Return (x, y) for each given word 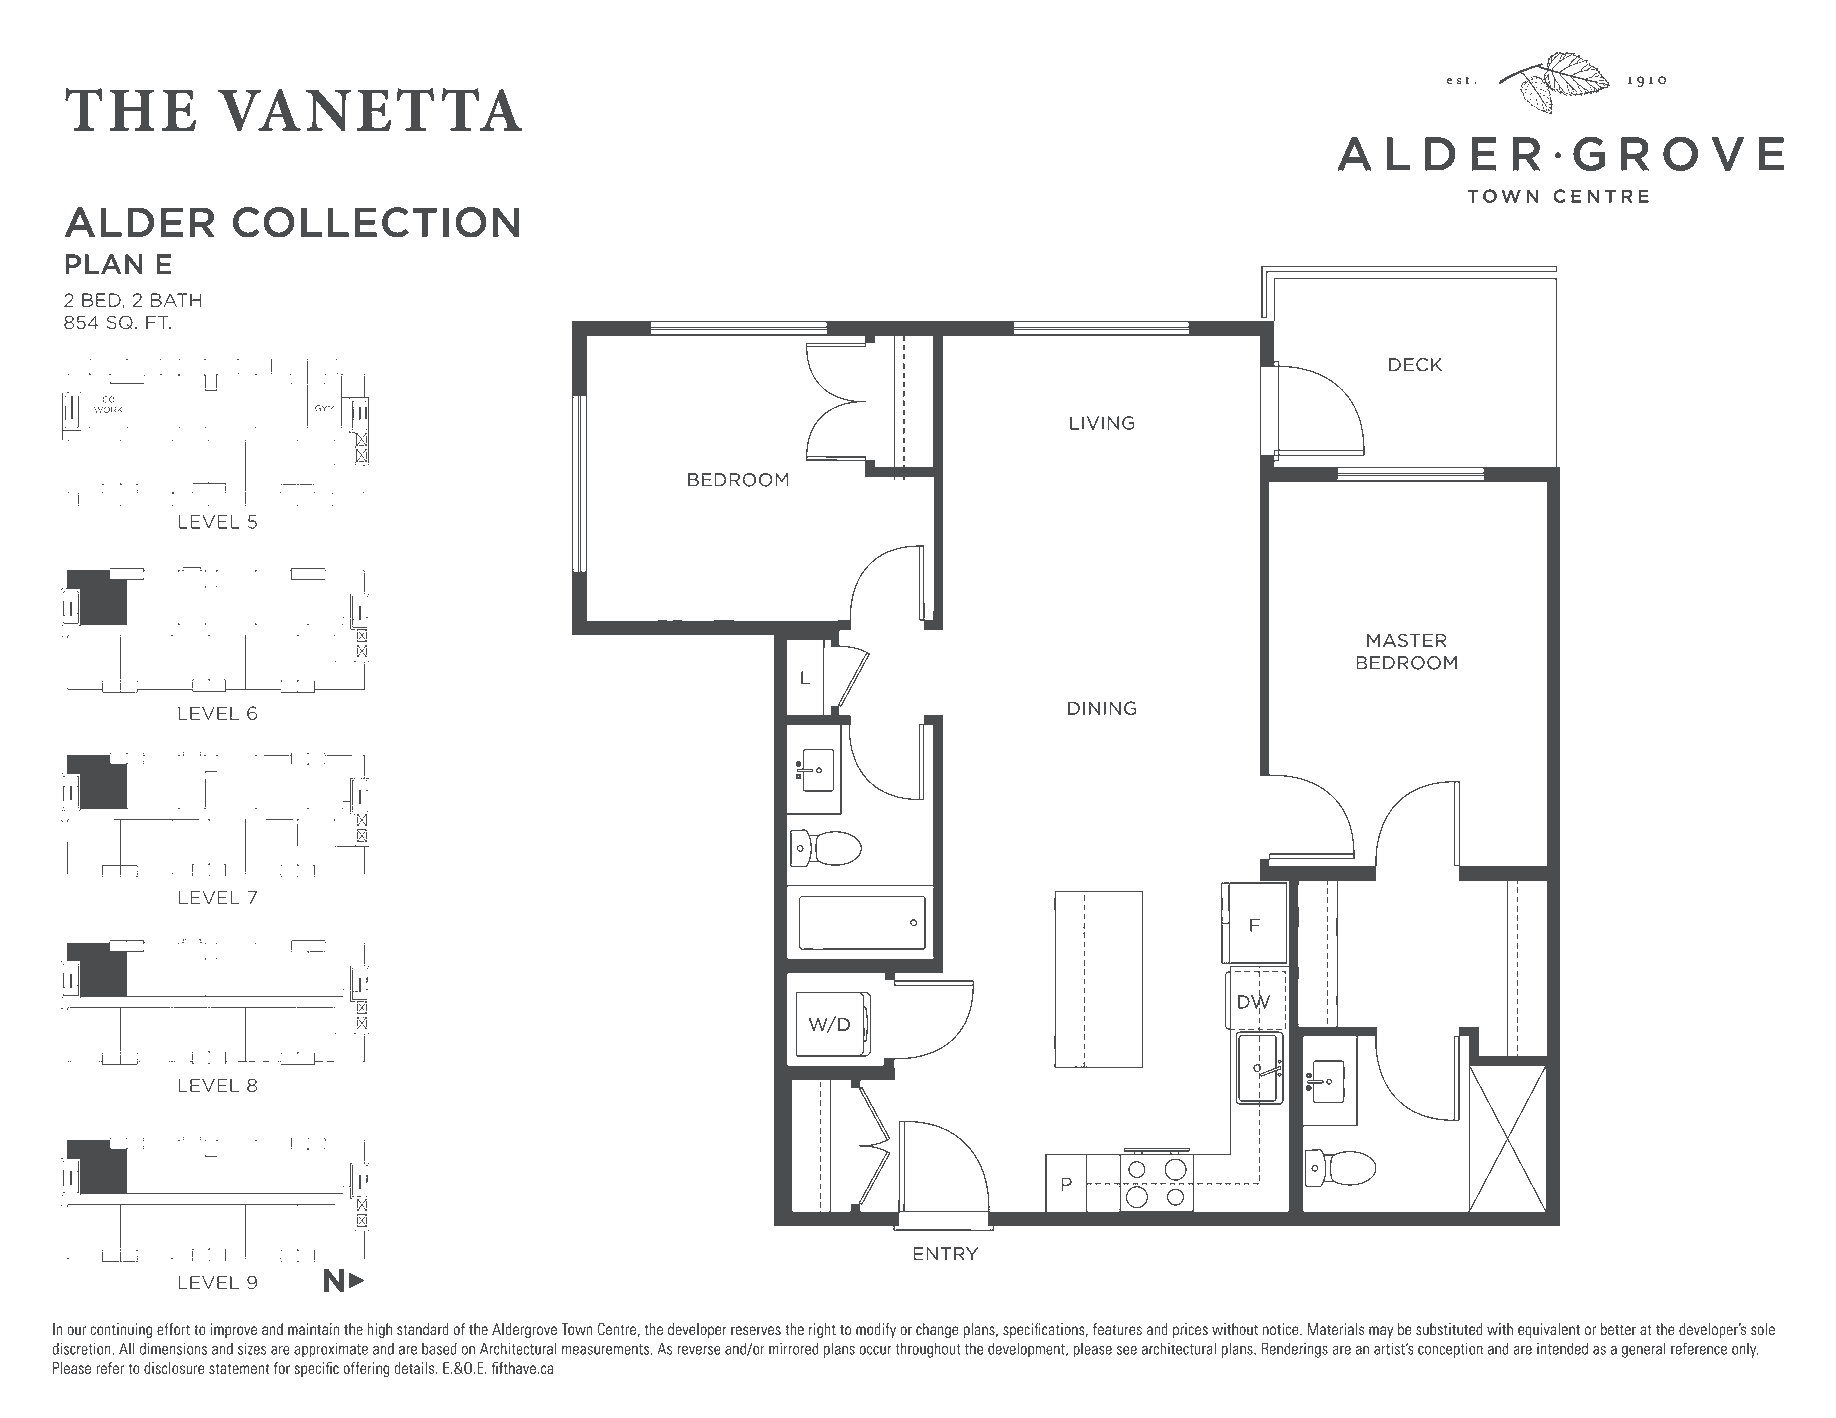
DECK (1415, 365)
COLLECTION (376, 222)
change (937, 1330)
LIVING (1102, 423)
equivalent (1549, 1330)
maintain (313, 1329)
